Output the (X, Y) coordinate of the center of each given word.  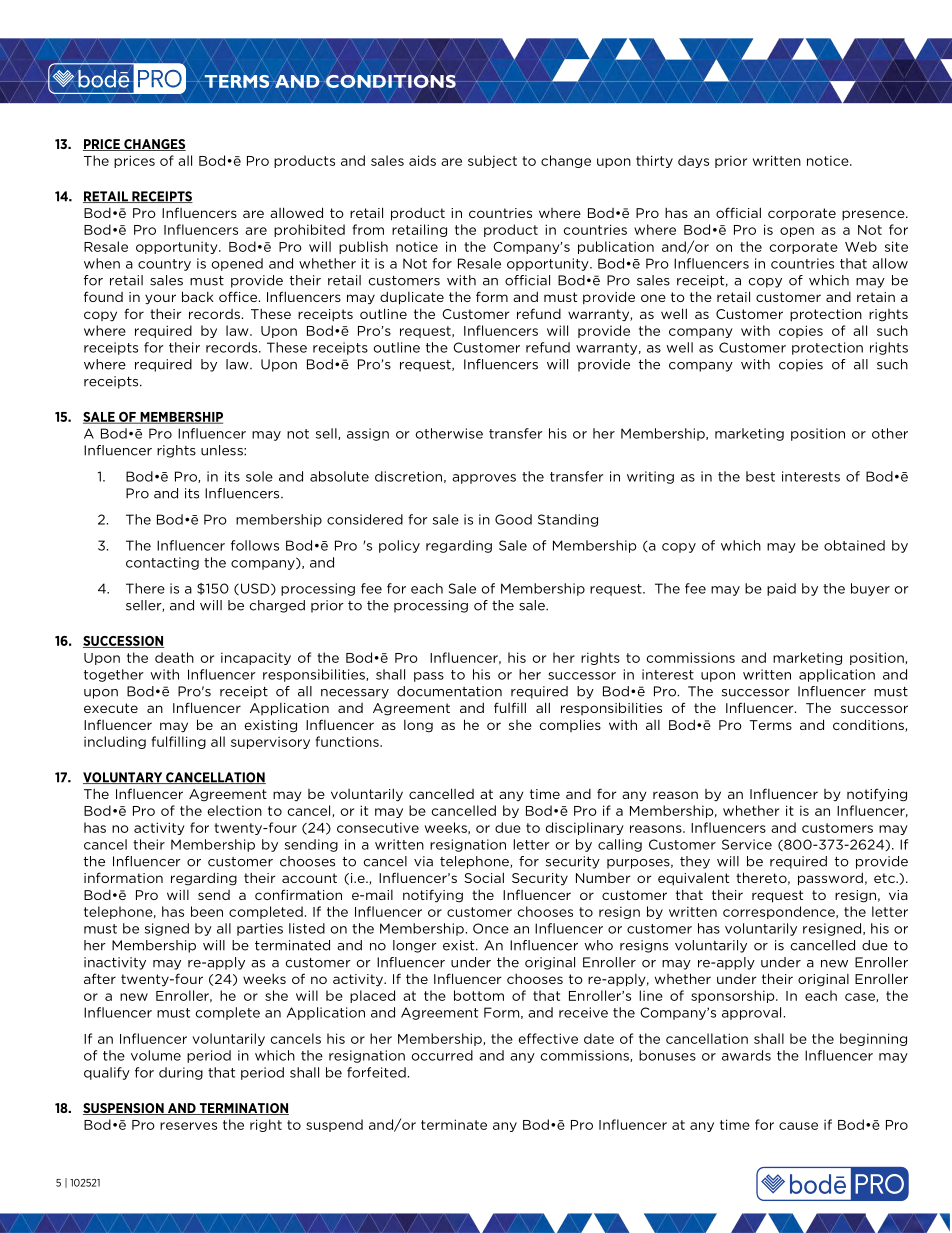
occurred (442, 1055)
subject (492, 161)
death (174, 657)
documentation (449, 691)
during (181, 1073)
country (164, 265)
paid (781, 589)
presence (874, 215)
